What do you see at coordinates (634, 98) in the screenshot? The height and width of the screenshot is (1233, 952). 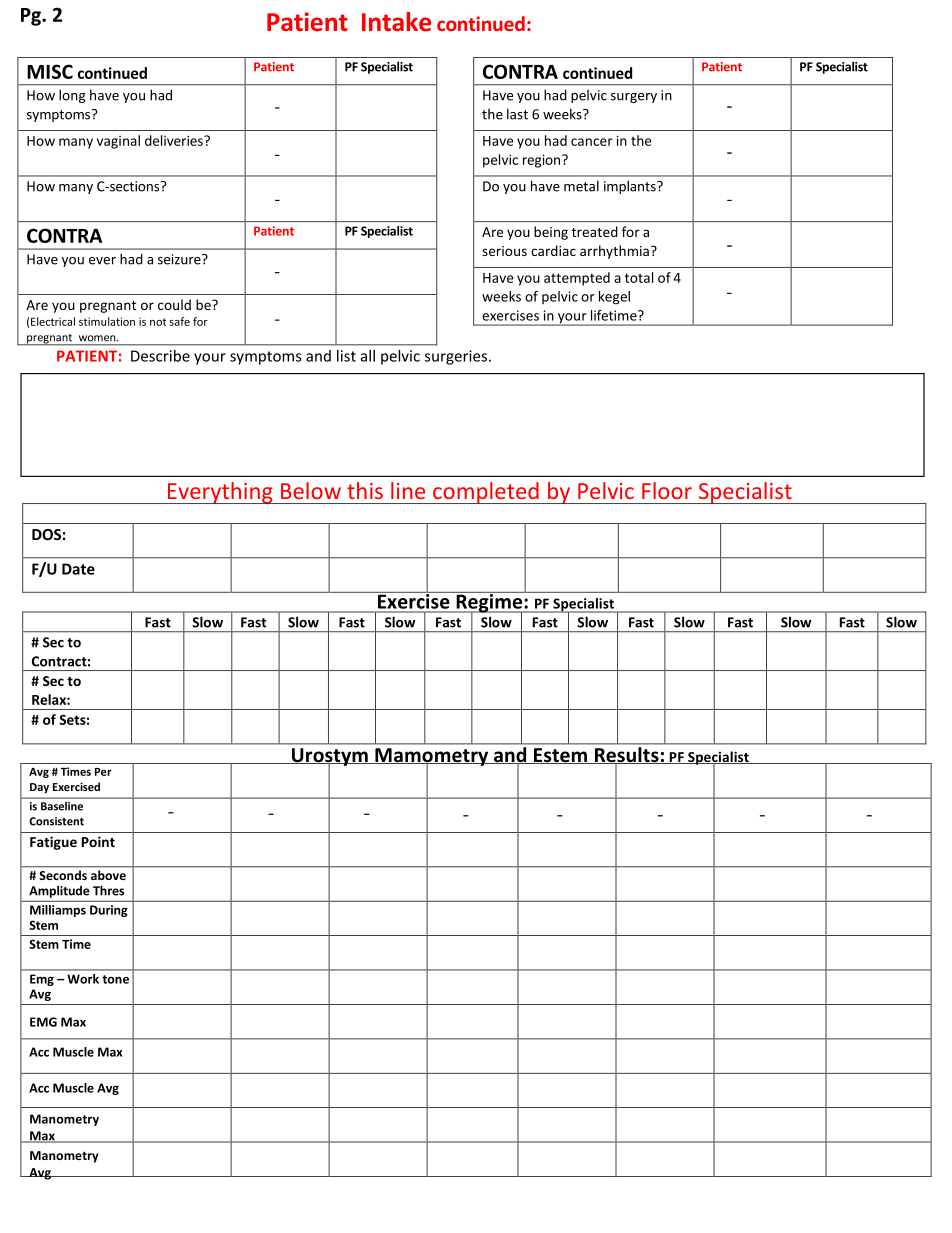 I see `surgery` at bounding box center [634, 98].
